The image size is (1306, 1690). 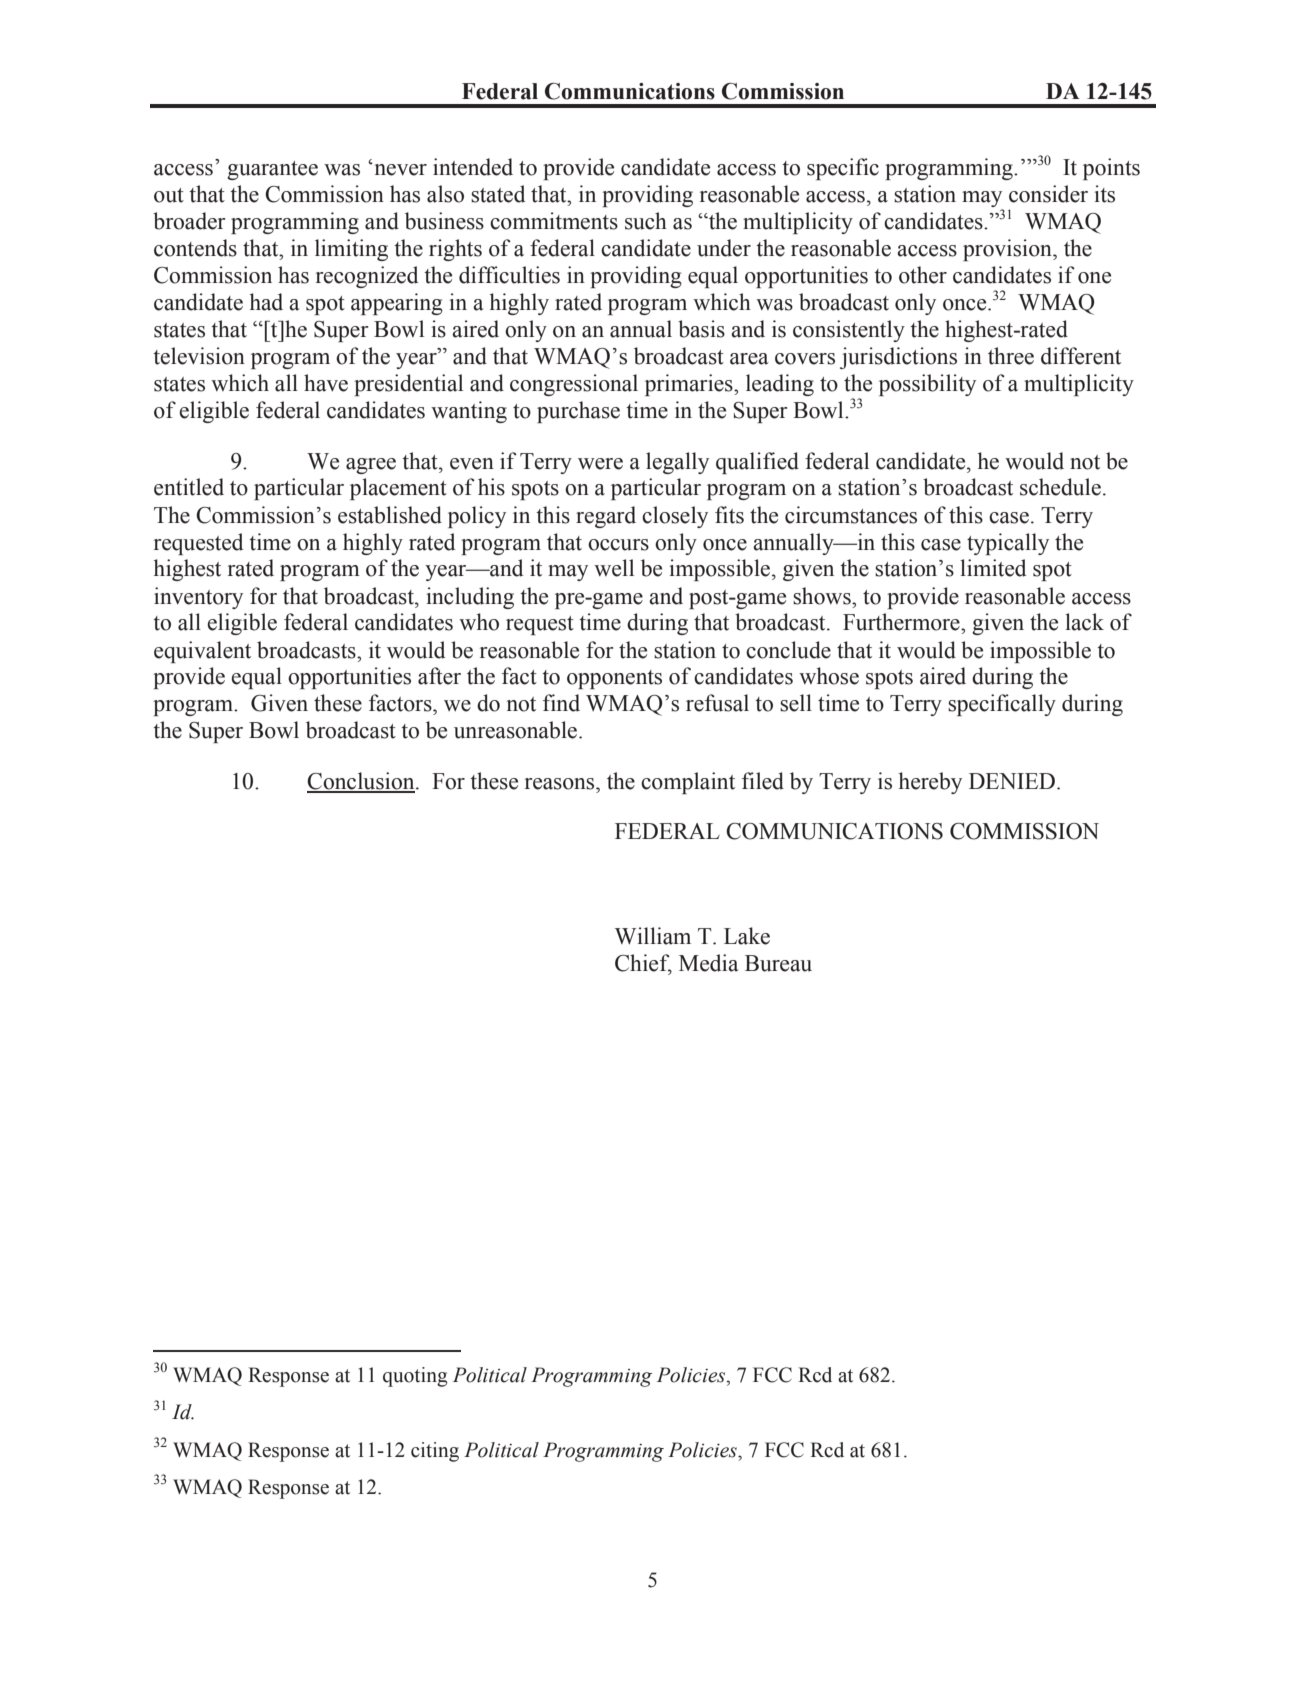 I want to click on quoting, so click(x=415, y=1377).
